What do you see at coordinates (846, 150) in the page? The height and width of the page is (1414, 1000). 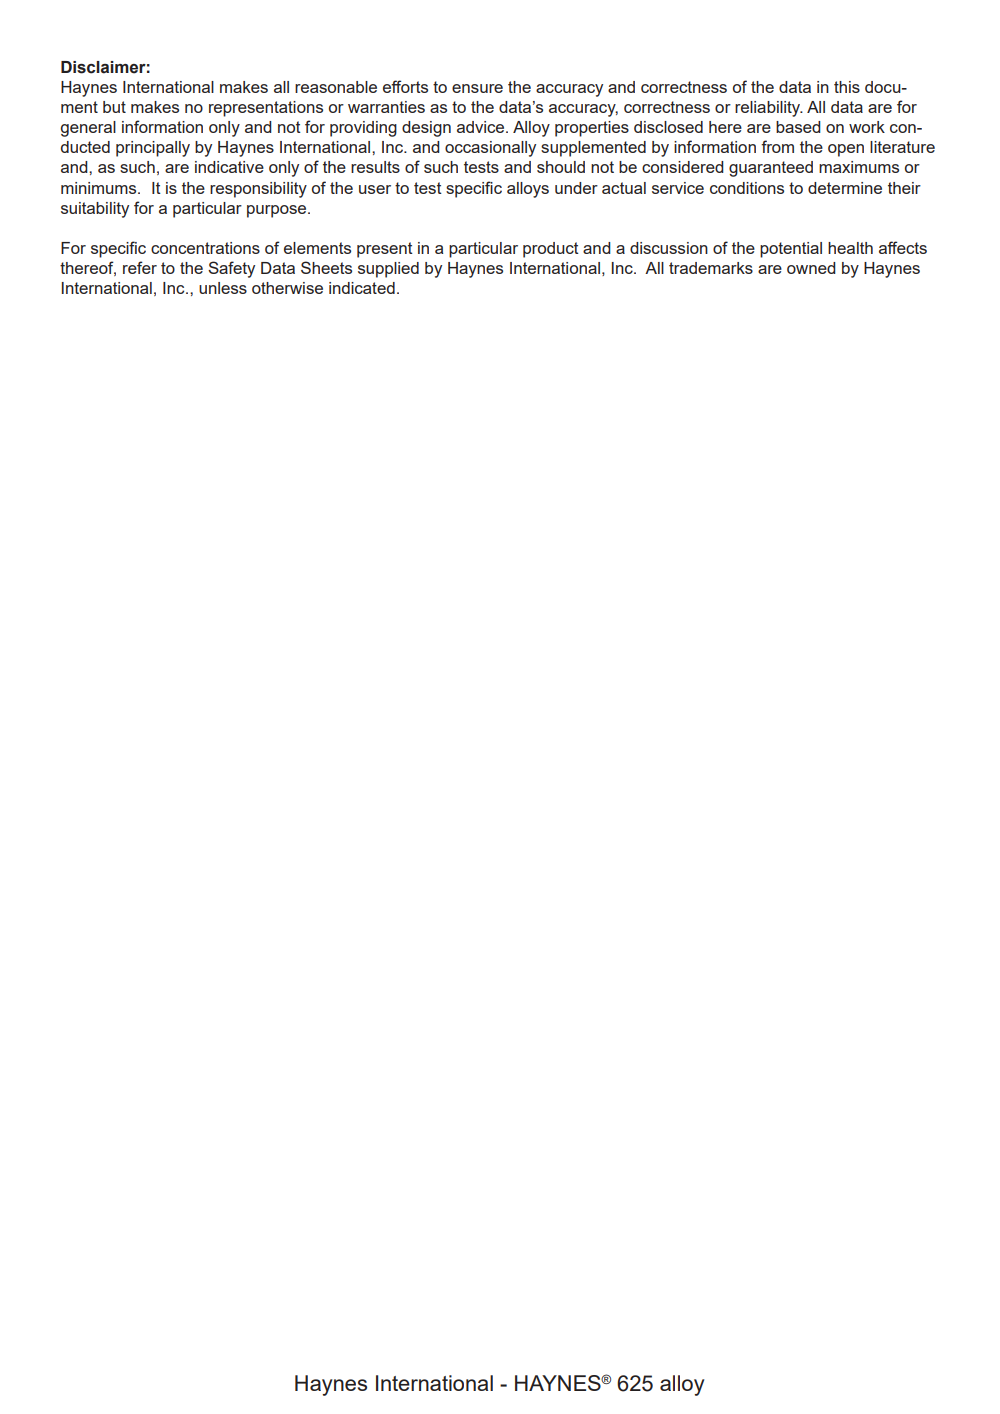 I see `open` at bounding box center [846, 150].
